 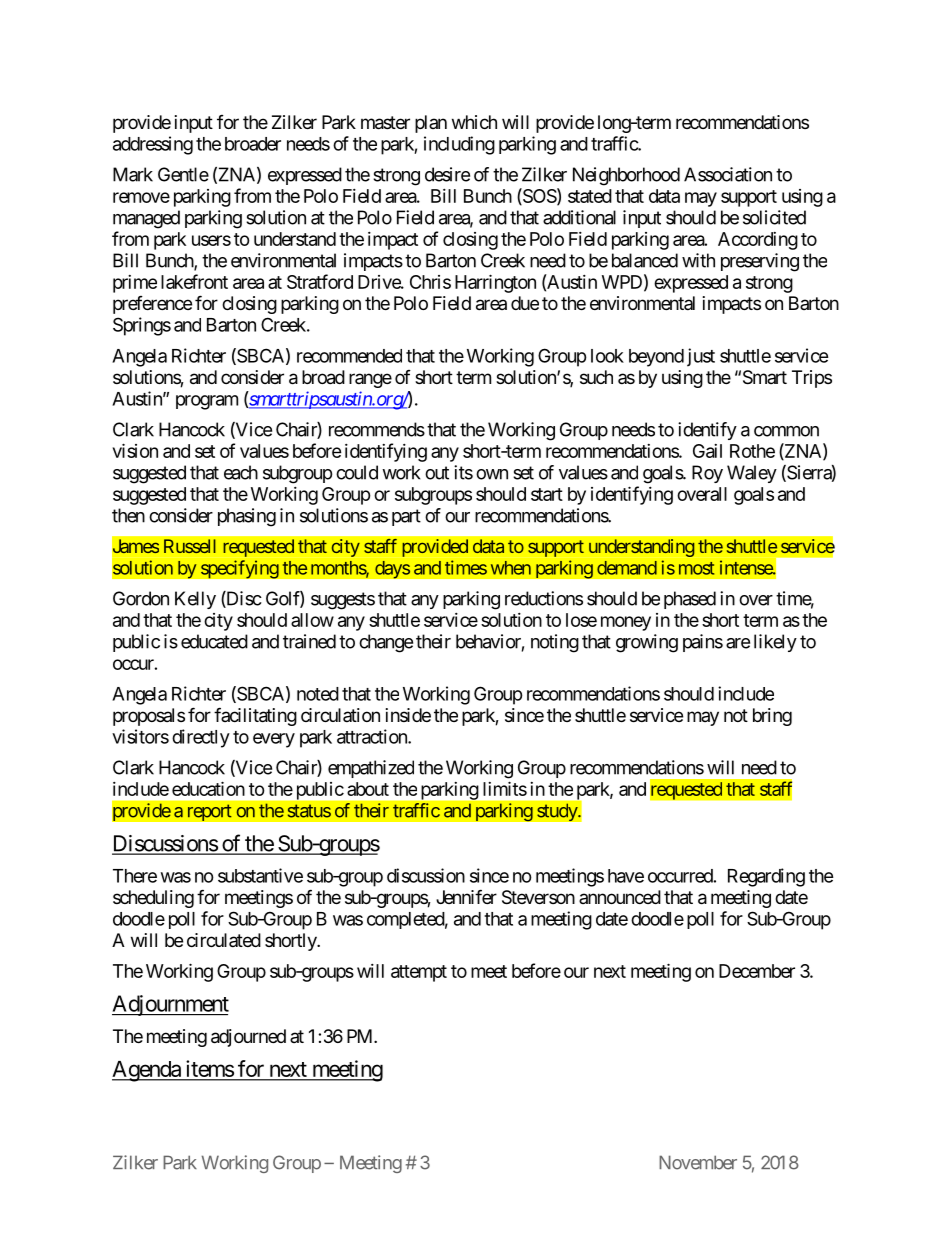 What do you see at coordinates (207, 402) in the screenshot?
I see `program` at bounding box center [207, 402].
